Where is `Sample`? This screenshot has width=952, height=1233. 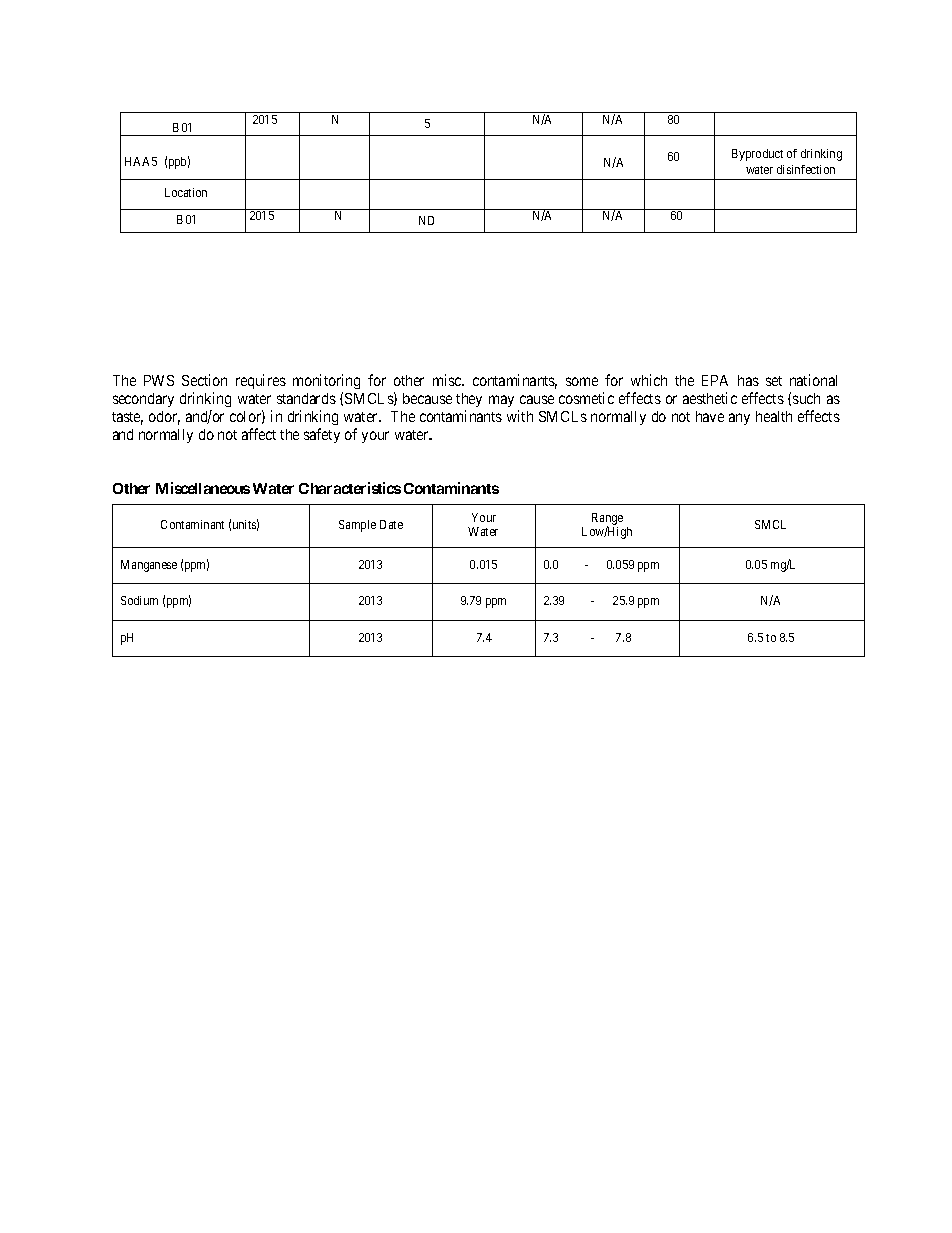 Sample is located at coordinates (357, 526).
